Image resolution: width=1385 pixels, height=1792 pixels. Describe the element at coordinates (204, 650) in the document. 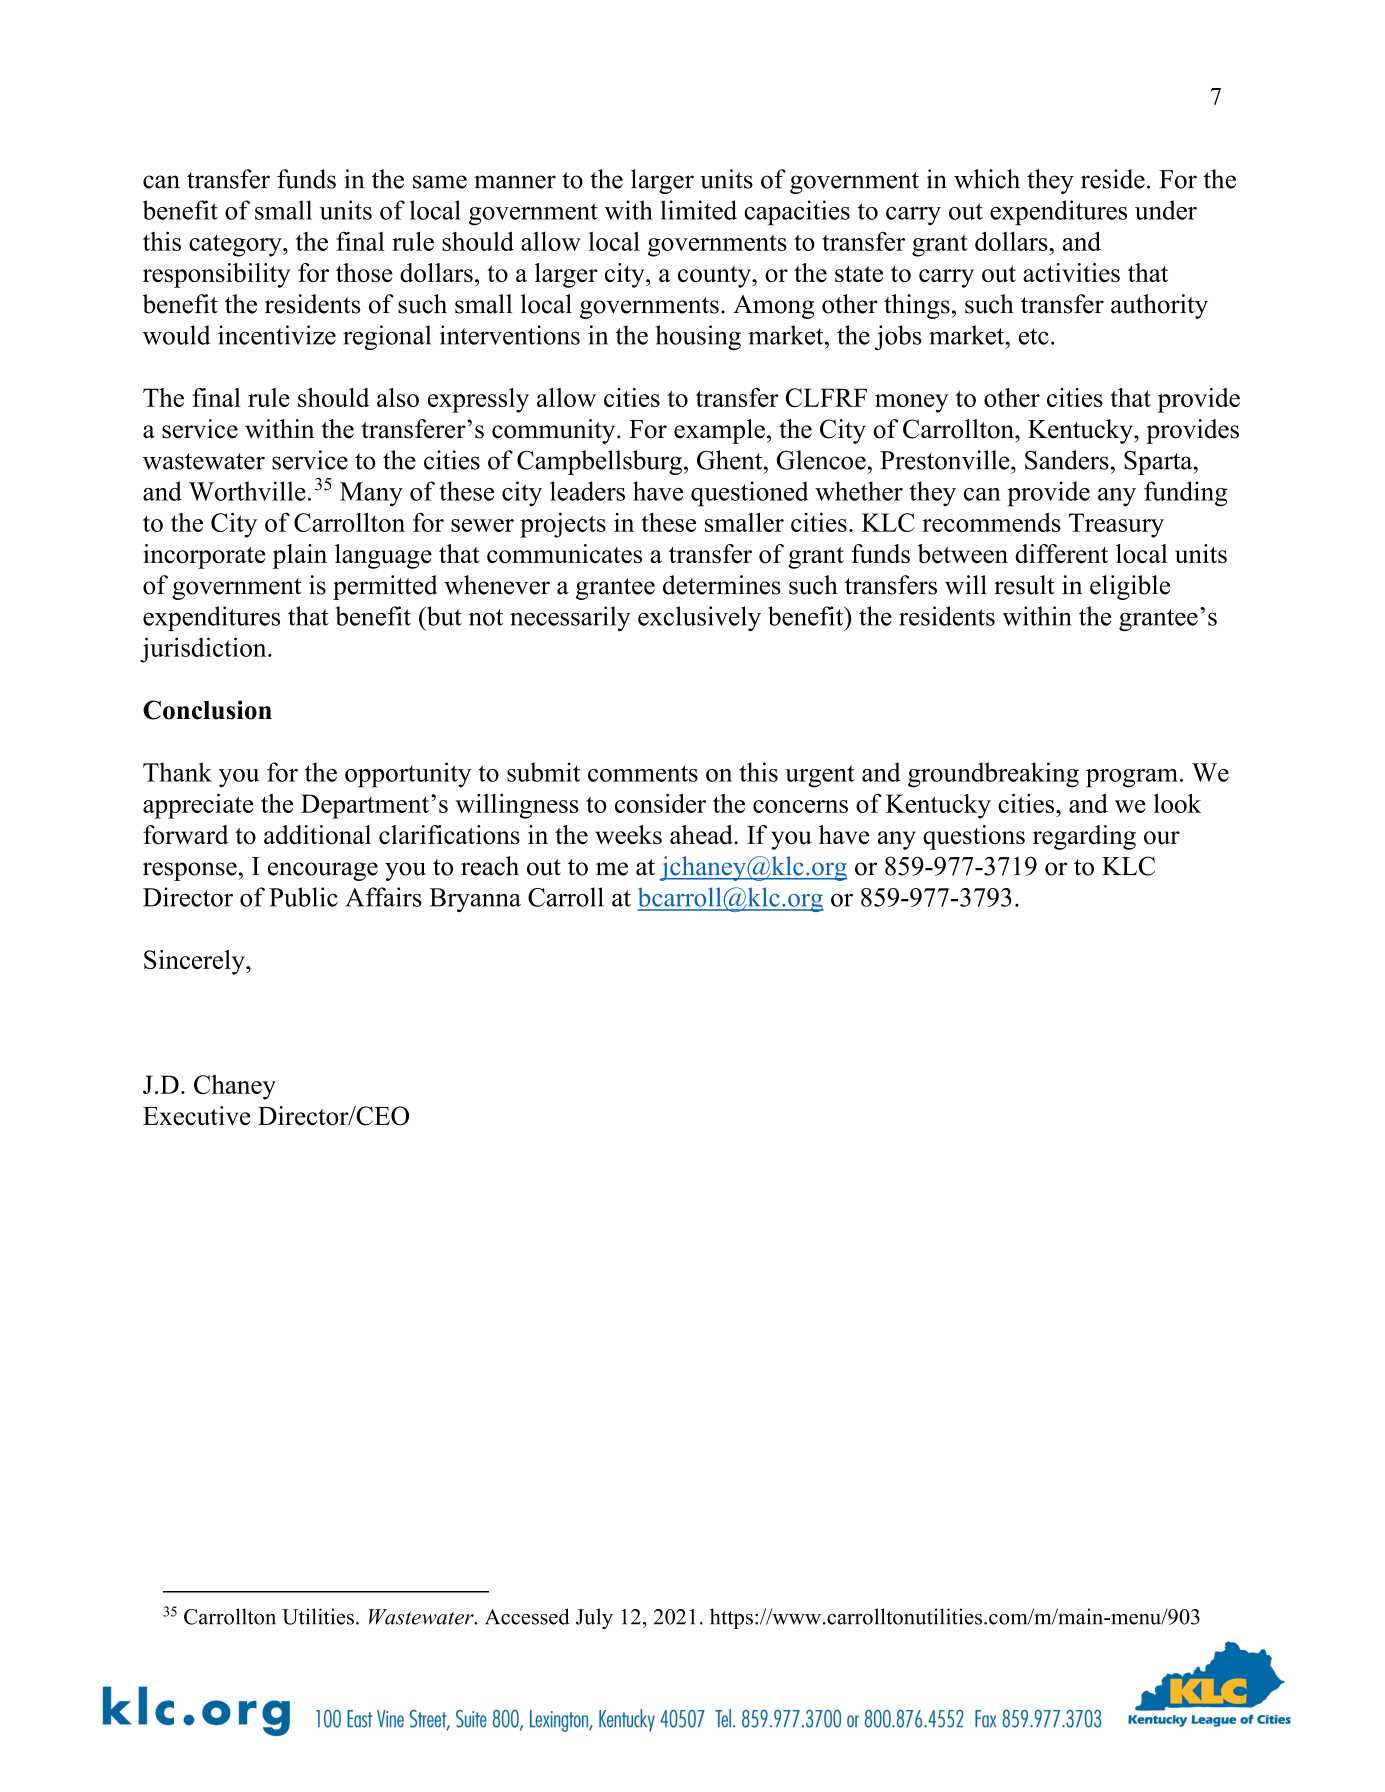

I see `jurisdiction` at that location.
